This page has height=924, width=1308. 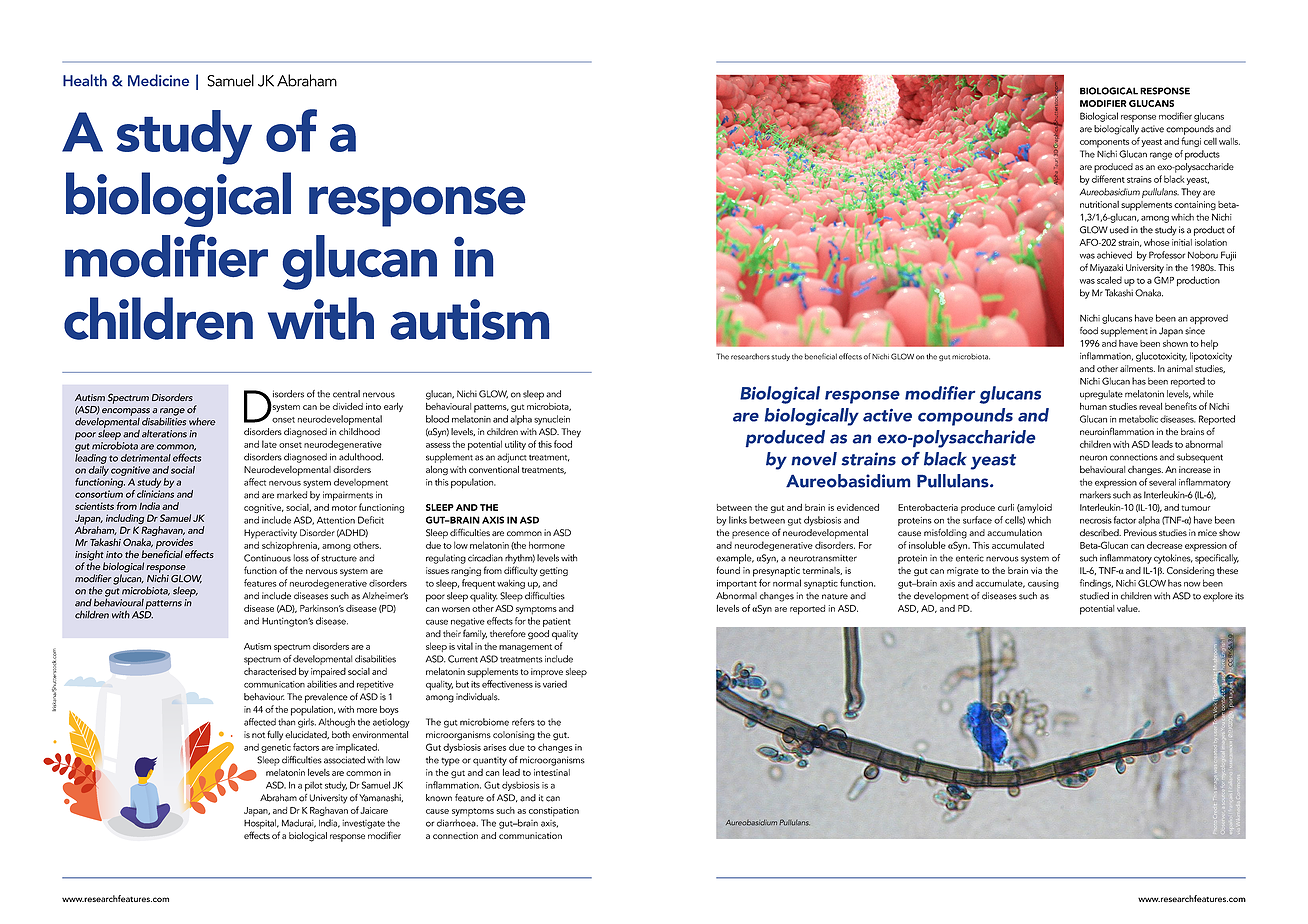 I want to click on utility, so click(x=515, y=445).
